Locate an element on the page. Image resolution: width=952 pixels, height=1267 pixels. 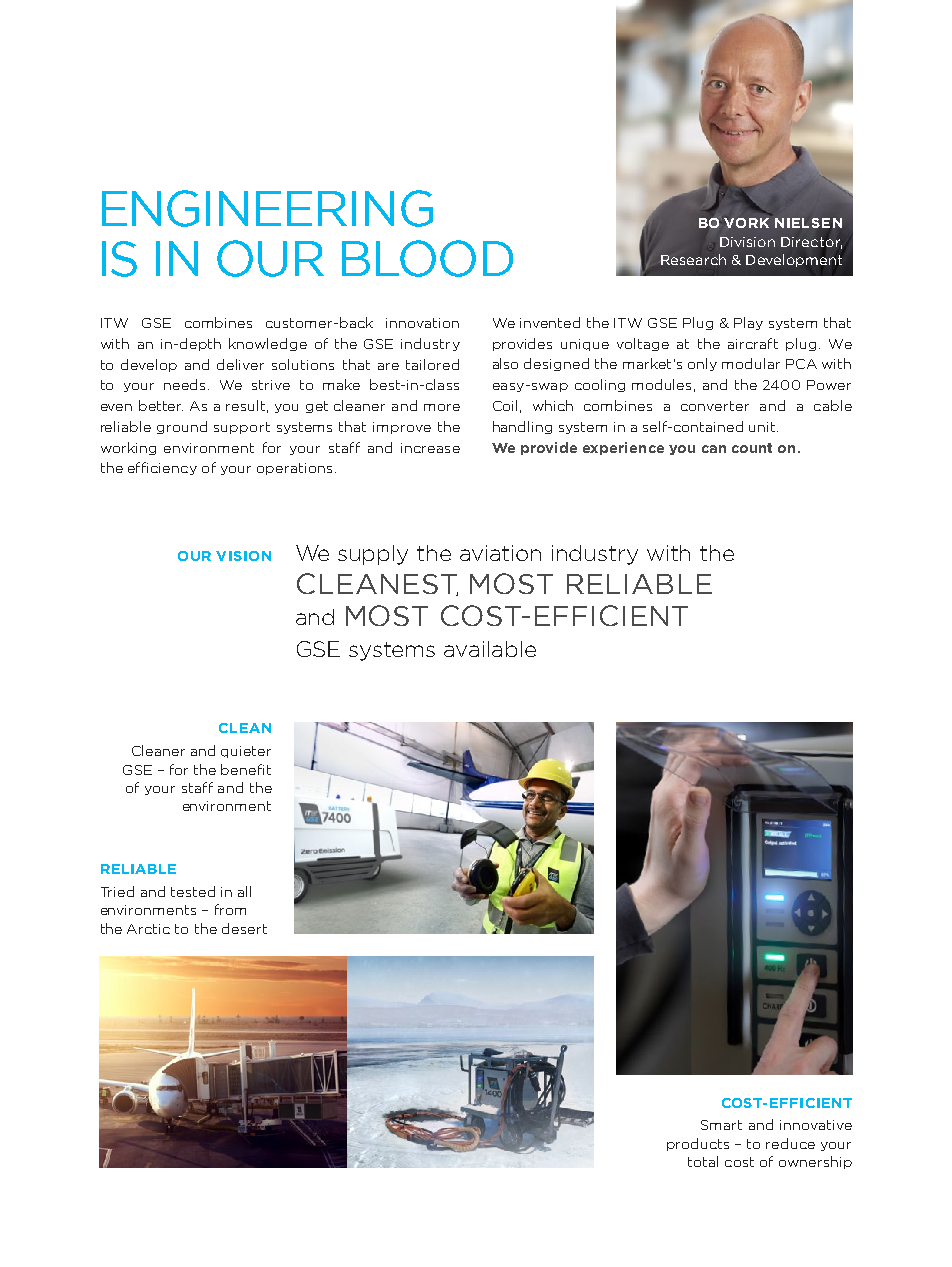
quieter is located at coordinates (246, 752).
